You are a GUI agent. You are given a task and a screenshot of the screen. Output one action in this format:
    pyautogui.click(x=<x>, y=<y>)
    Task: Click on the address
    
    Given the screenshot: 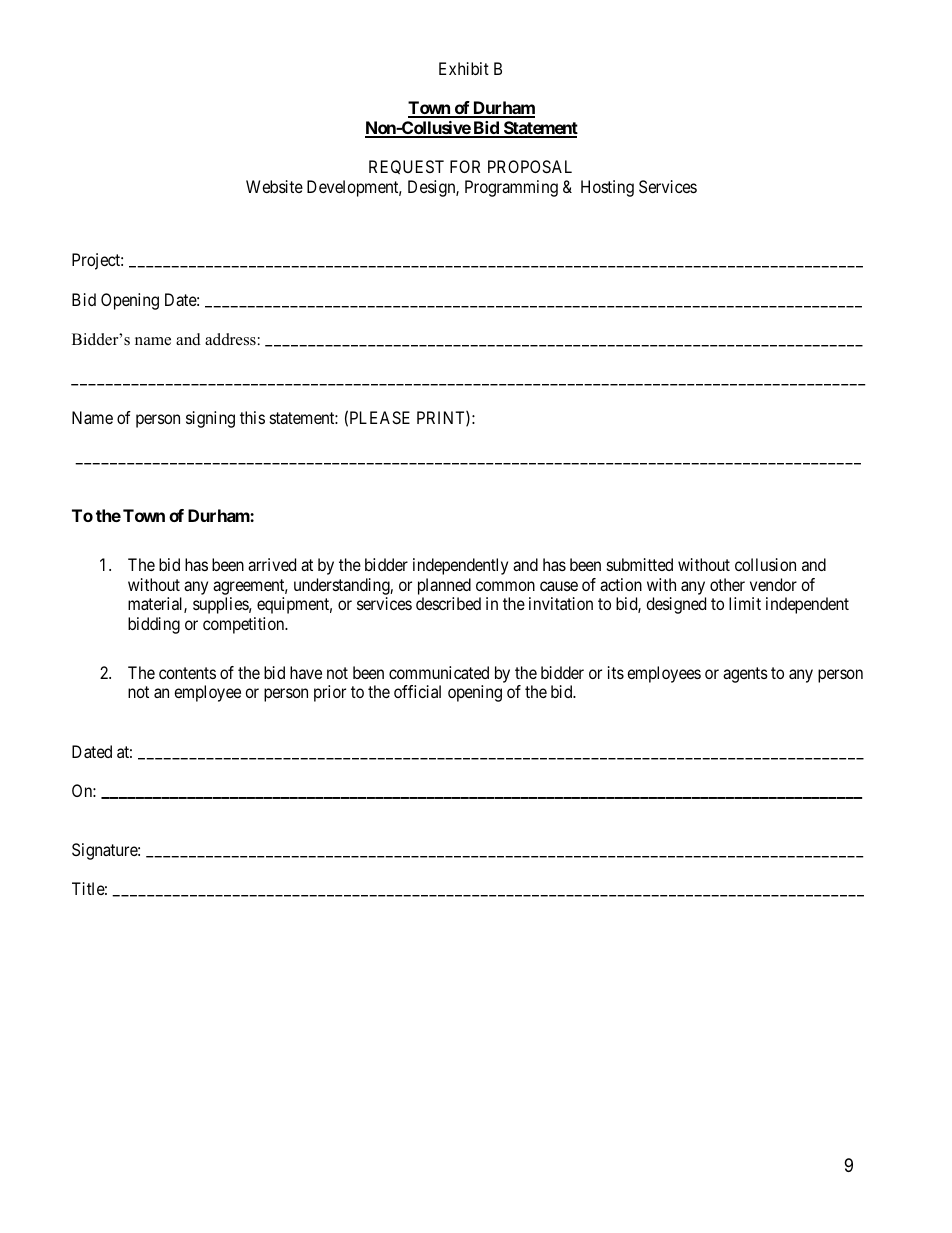 What is the action you would take?
    pyautogui.click(x=230, y=339)
